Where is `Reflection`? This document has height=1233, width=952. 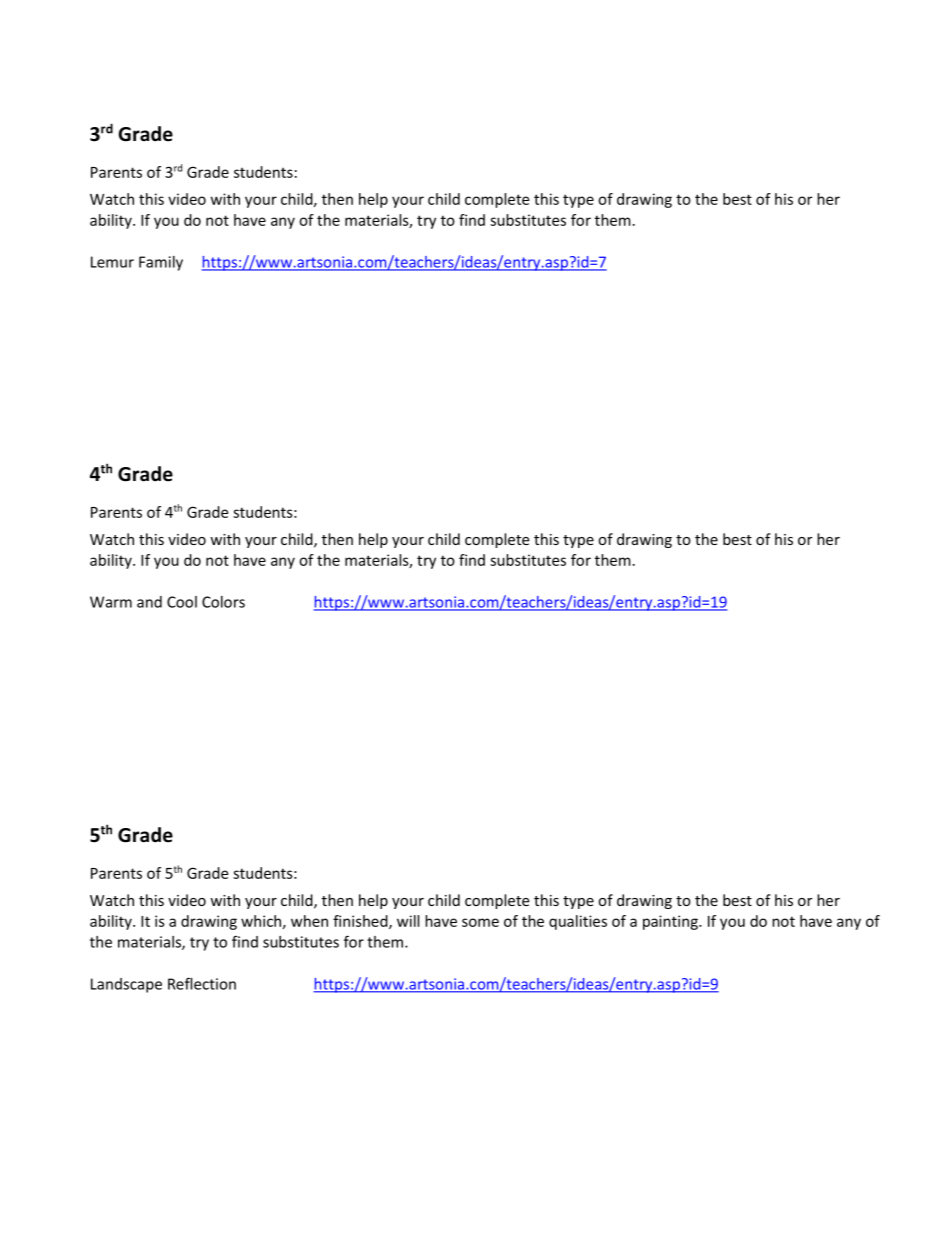 Reflection is located at coordinates (202, 983).
